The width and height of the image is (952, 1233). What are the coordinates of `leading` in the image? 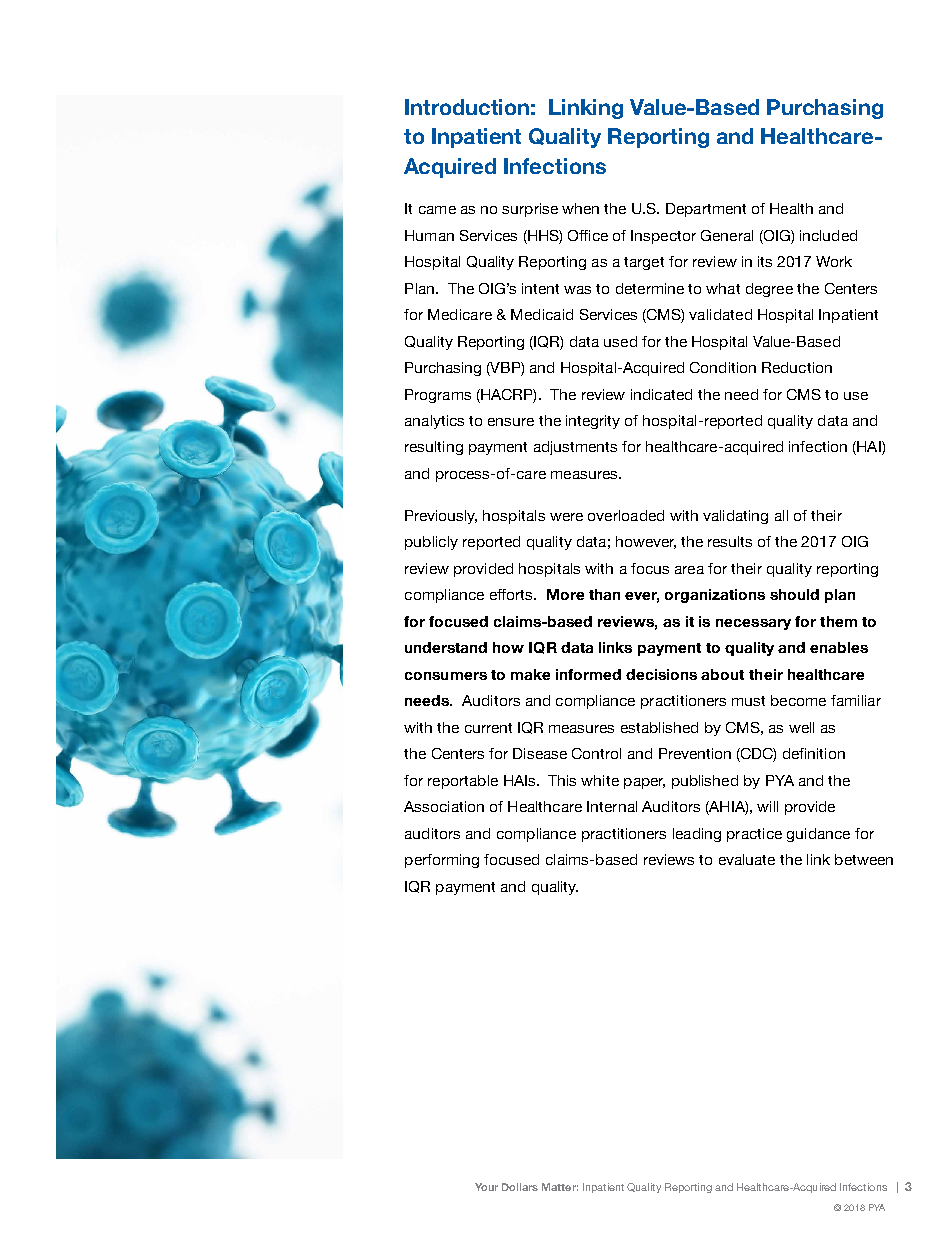 It's located at (697, 835).
